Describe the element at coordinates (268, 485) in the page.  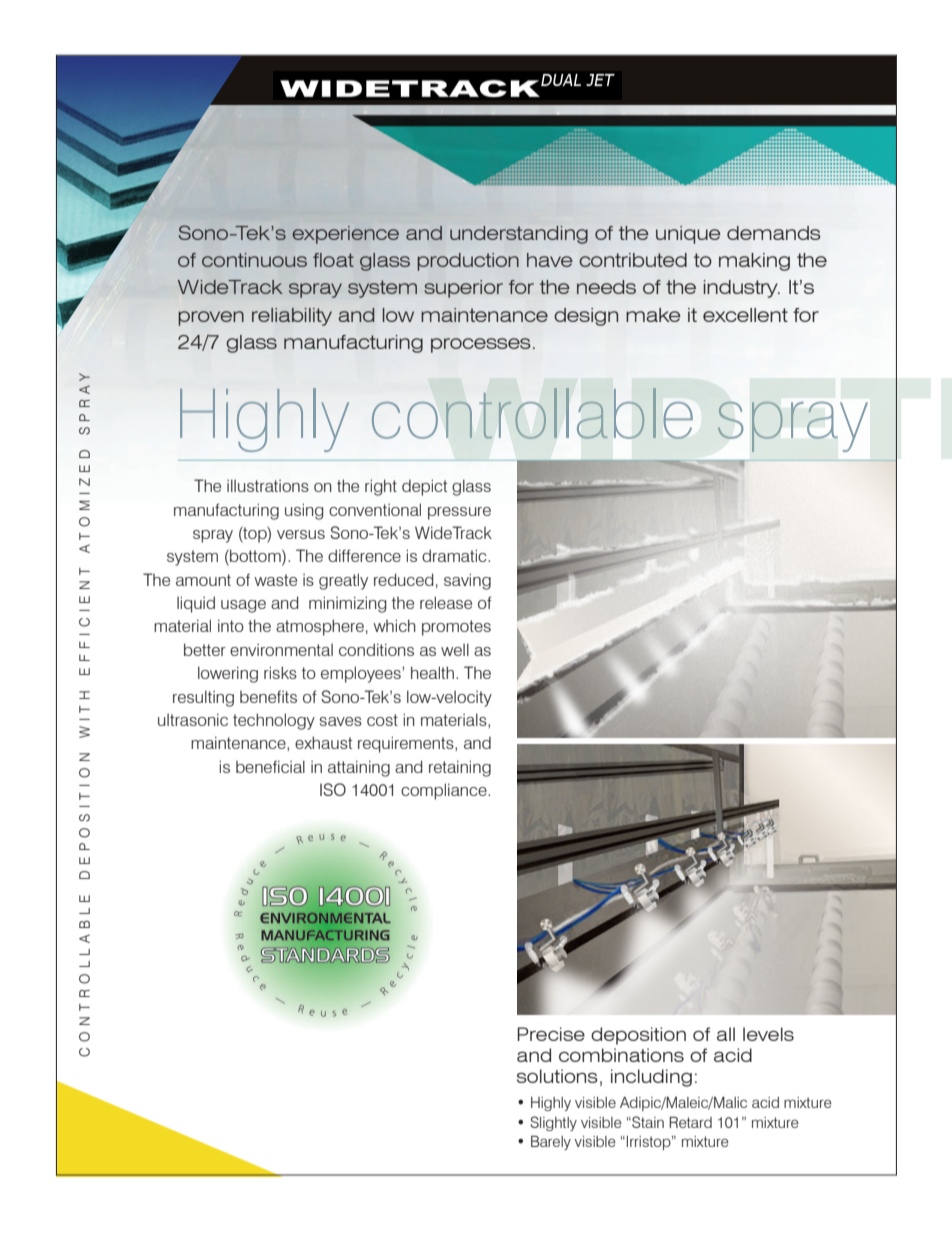
I see `illustrations` at that location.
